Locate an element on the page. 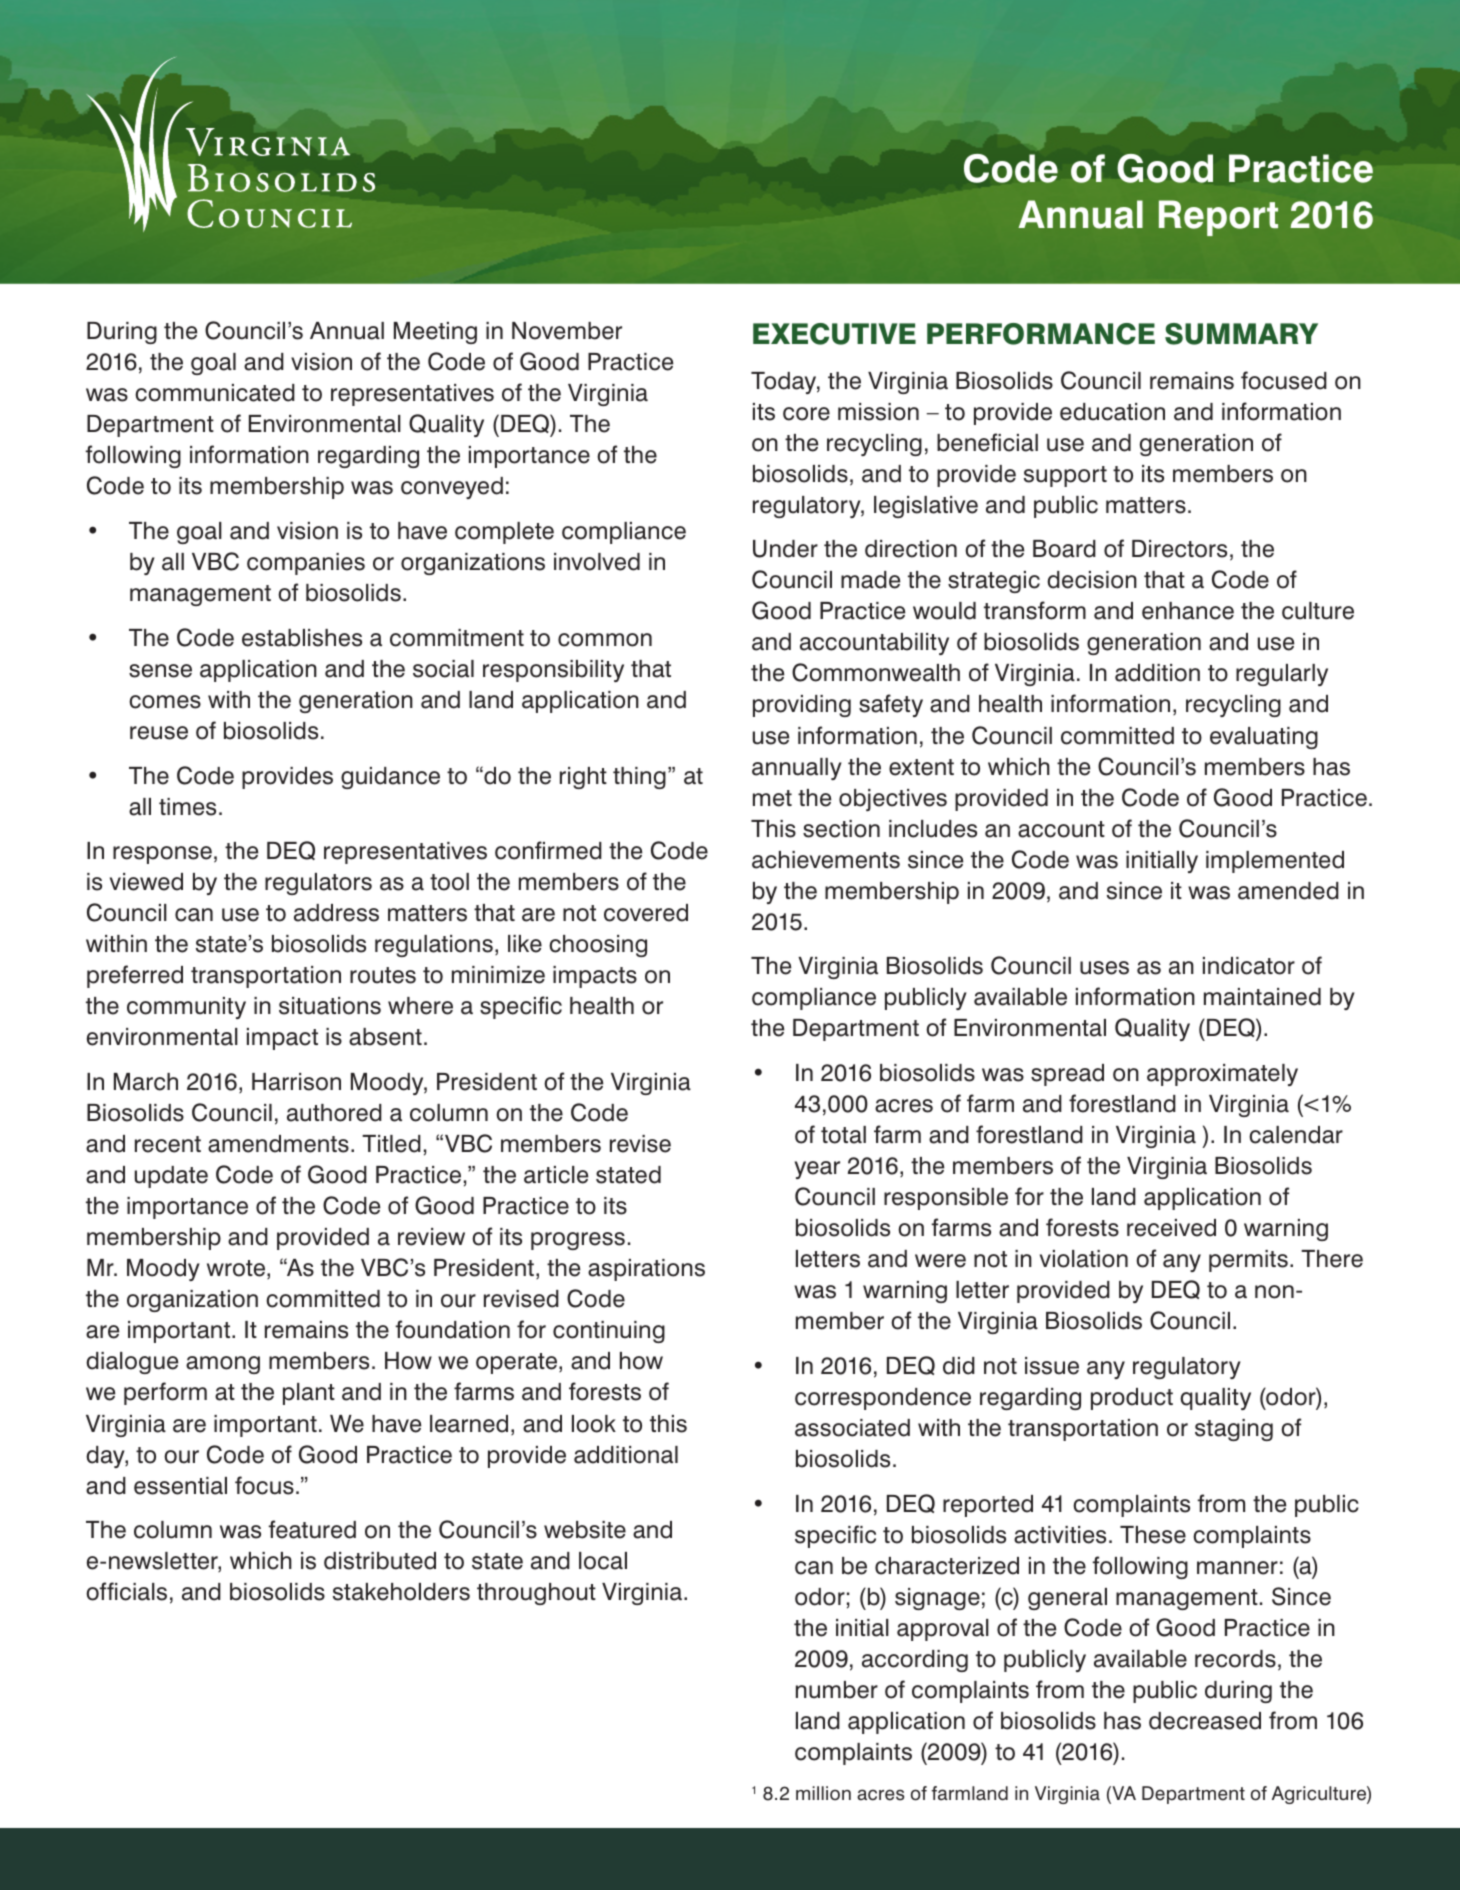  communicated is located at coordinates (215, 393).
